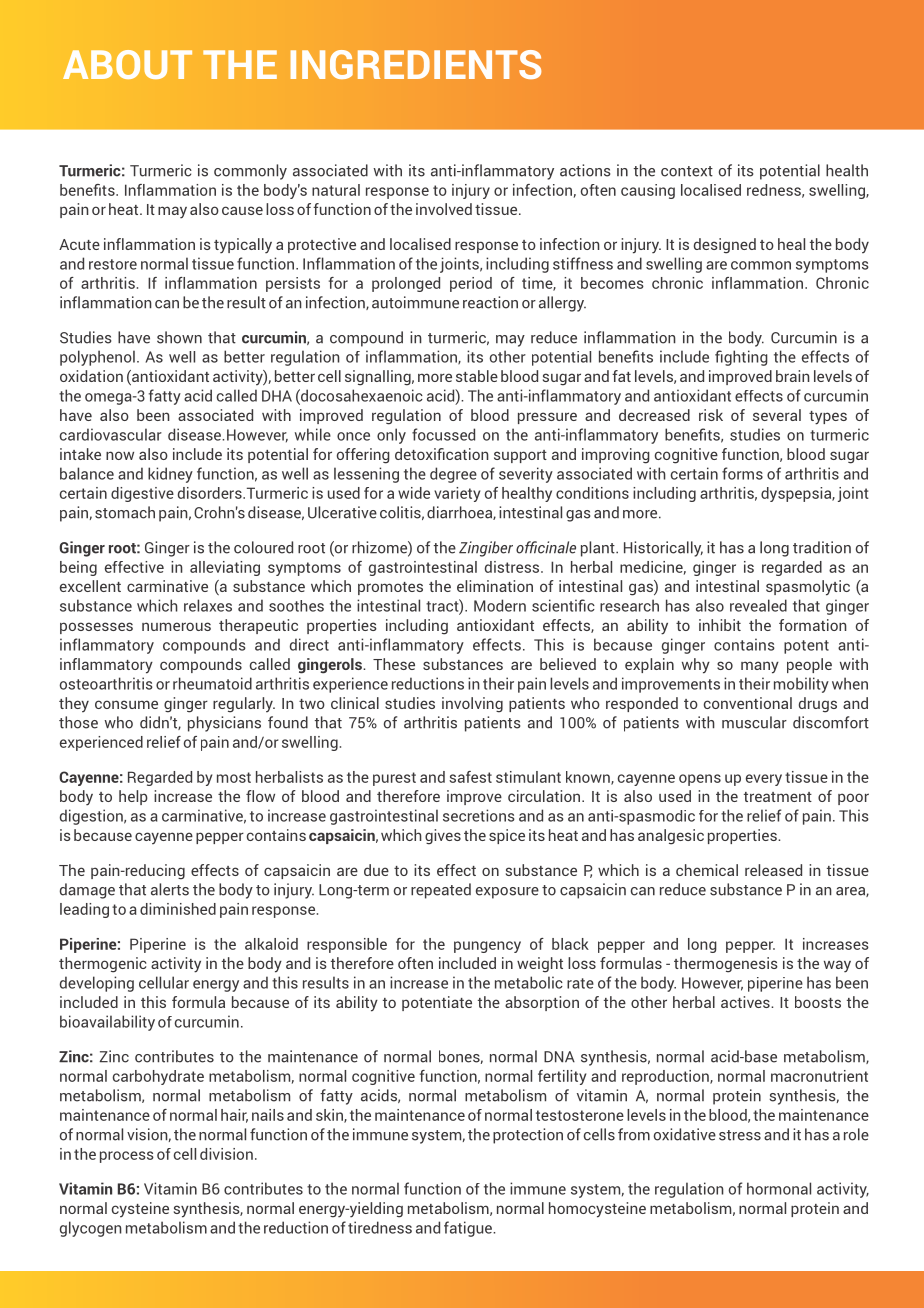 Image resolution: width=924 pixels, height=1308 pixels. I want to click on process, so click(127, 1157).
